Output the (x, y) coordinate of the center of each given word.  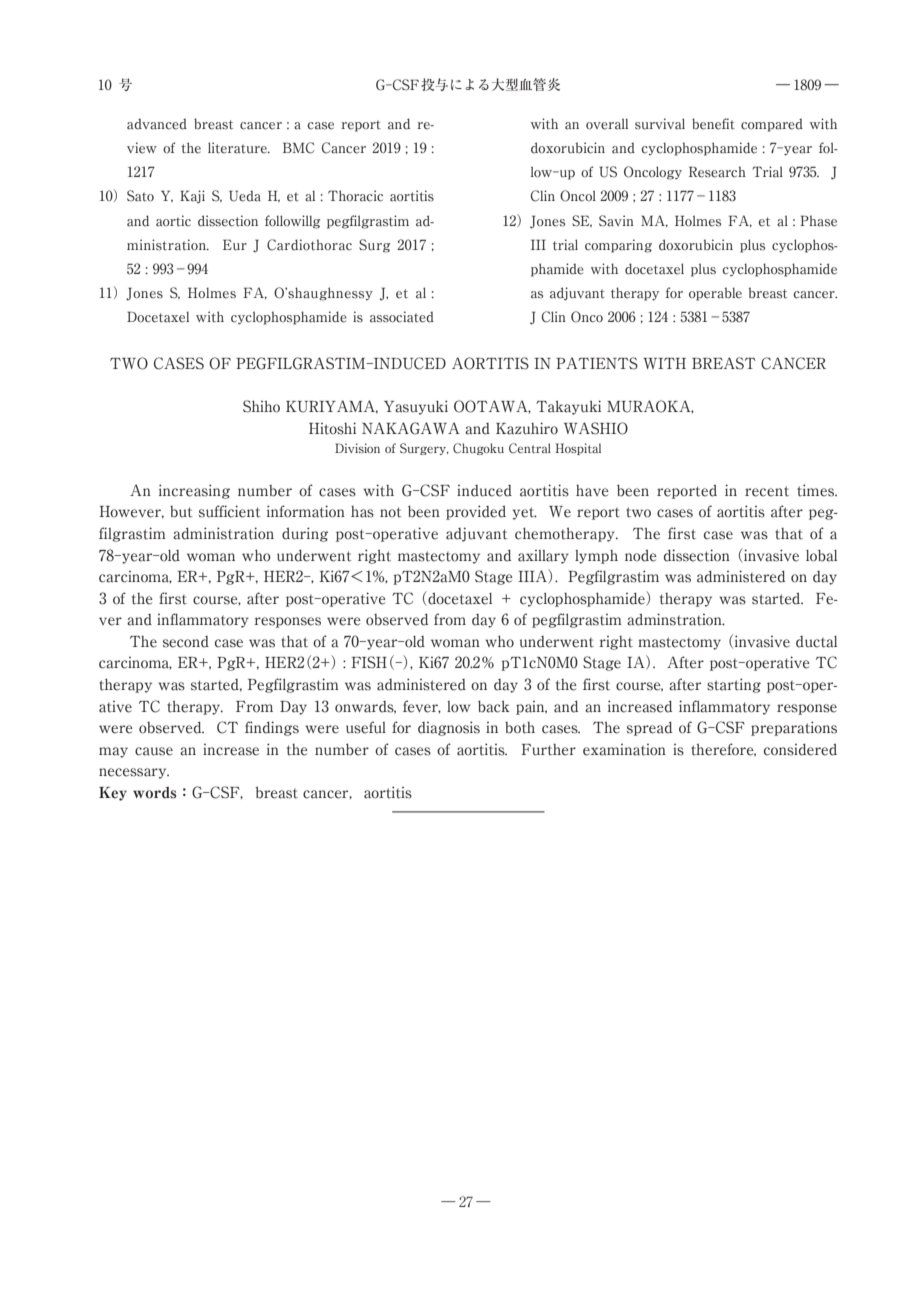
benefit (713, 124)
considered (800, 750)
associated (402, 317)
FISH (369, 662)
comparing (618, 246)
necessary (134, 773)
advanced (157, 124)
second (186, 642)
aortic (173, 221)
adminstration (675, 619)
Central (530, 448)
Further (548, 750)
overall (607, 124)
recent (767, 491)
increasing (194, 491)
